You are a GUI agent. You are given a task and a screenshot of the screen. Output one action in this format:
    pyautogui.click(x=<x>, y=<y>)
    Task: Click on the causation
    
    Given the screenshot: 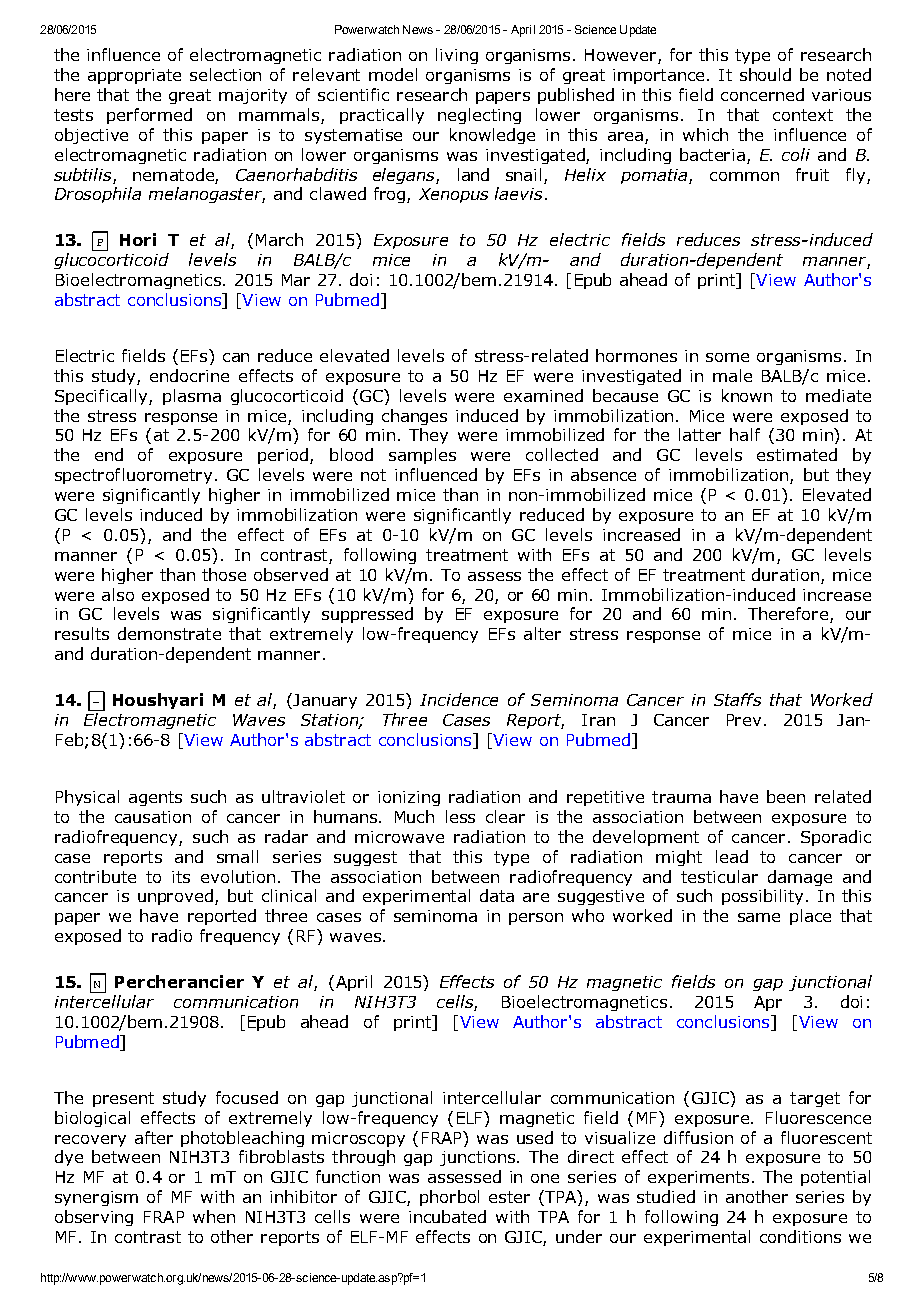 What is the action you would take?
    pyautogui.click(x=153, y=817)
